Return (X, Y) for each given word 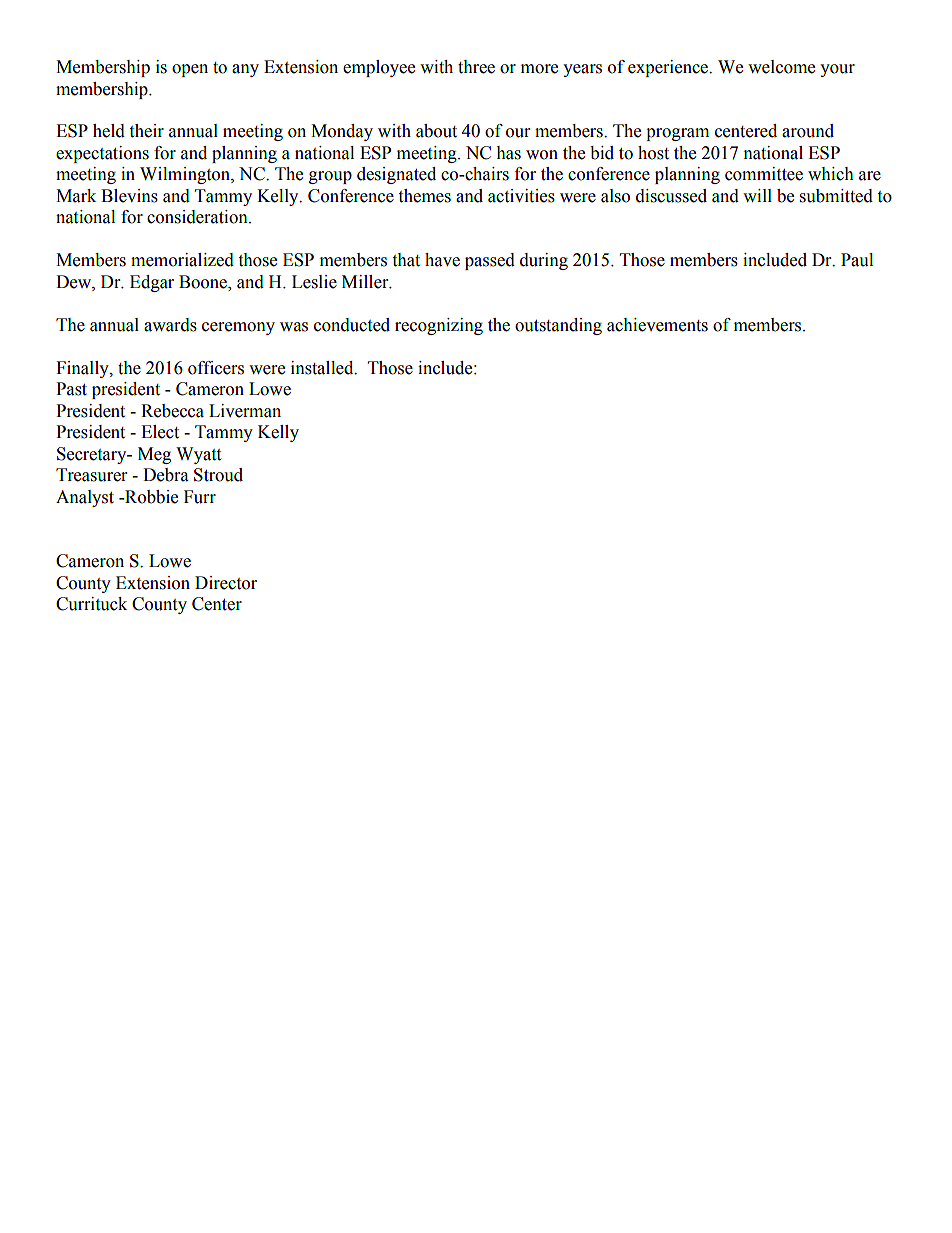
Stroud (218, 475)
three (476, 67)
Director (226, 583)
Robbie (150, 497)
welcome (781, 67)
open (190, 70)
